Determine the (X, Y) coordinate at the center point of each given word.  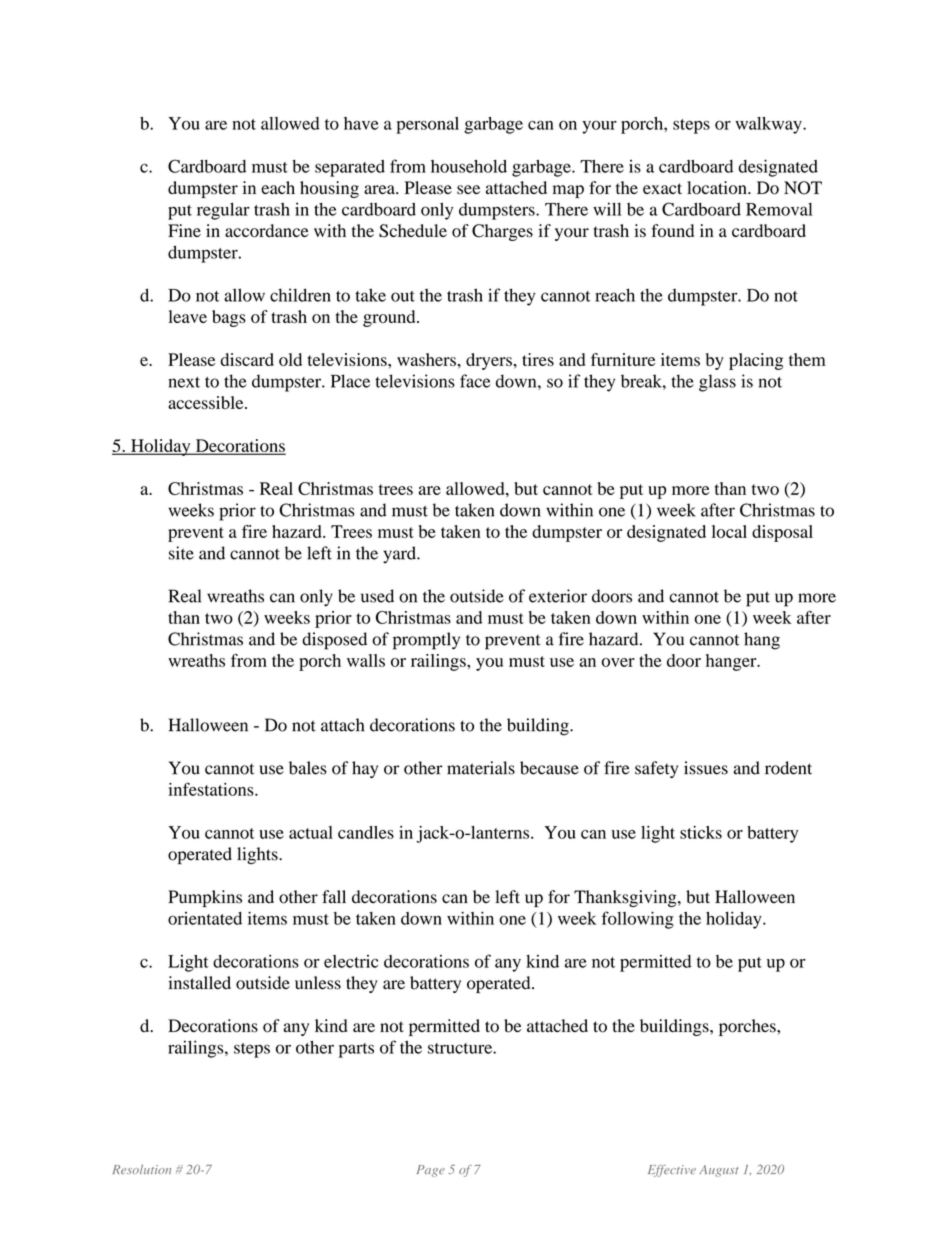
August (718, 1171)
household (469, 166)
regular (223, 211)
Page (431, 1171)
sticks (701, 832)
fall (334, 896)
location (718, 188)
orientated (205, 918)
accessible (207, 402)
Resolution (141, 1169)
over (618, 662)
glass (717, 383)
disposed (334, 641)
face (475, 381)
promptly (426, 641)
